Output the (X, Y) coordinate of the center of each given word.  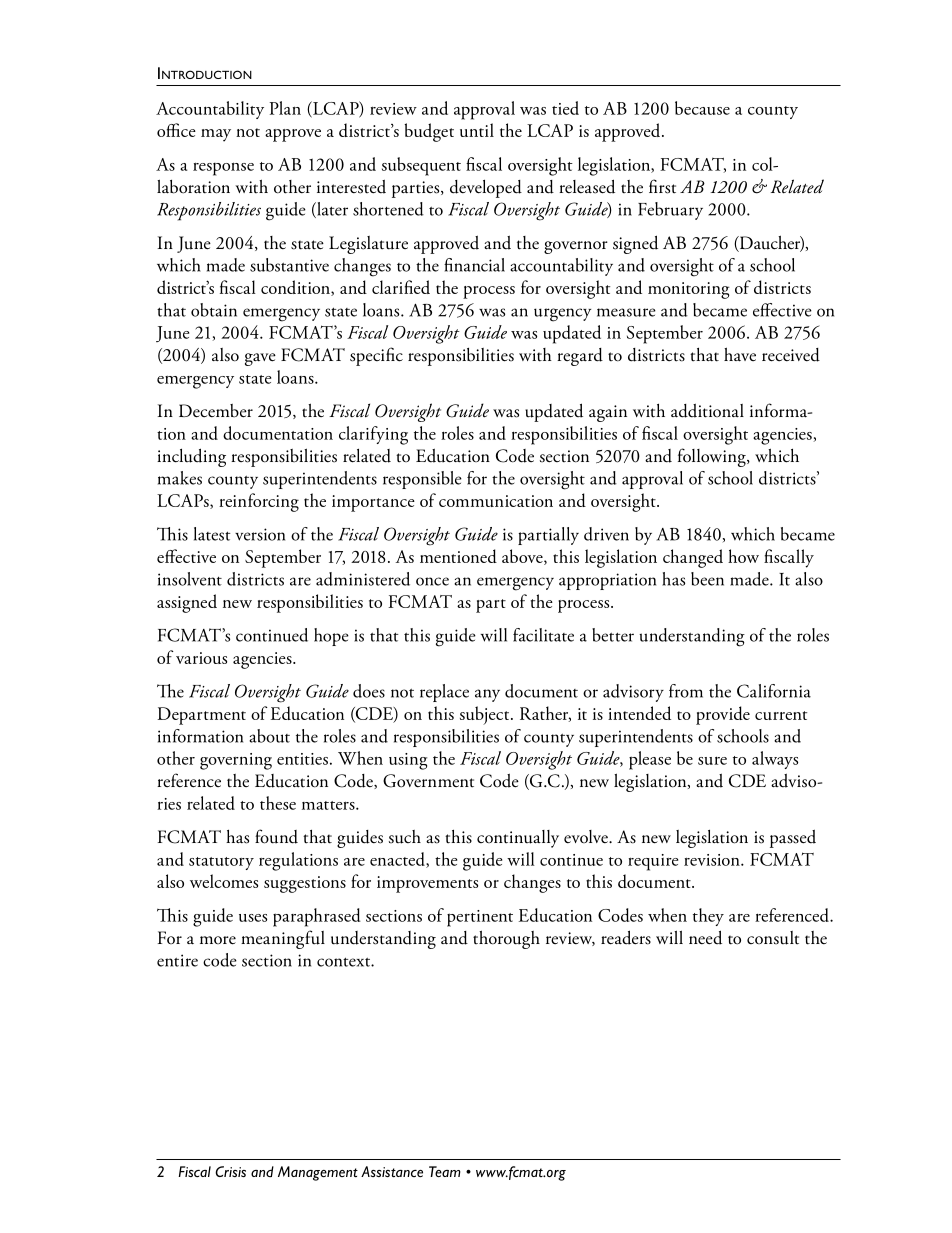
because (702, 108)
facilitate (543, 635)
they (708, 917)
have (740, 354)
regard (580, 357)
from (686, 691)
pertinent (480, 918)
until (477, 130)
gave (260, 359)
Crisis (230, 1171)
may (216, 135)
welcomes (224, 881)
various (201, 658)
